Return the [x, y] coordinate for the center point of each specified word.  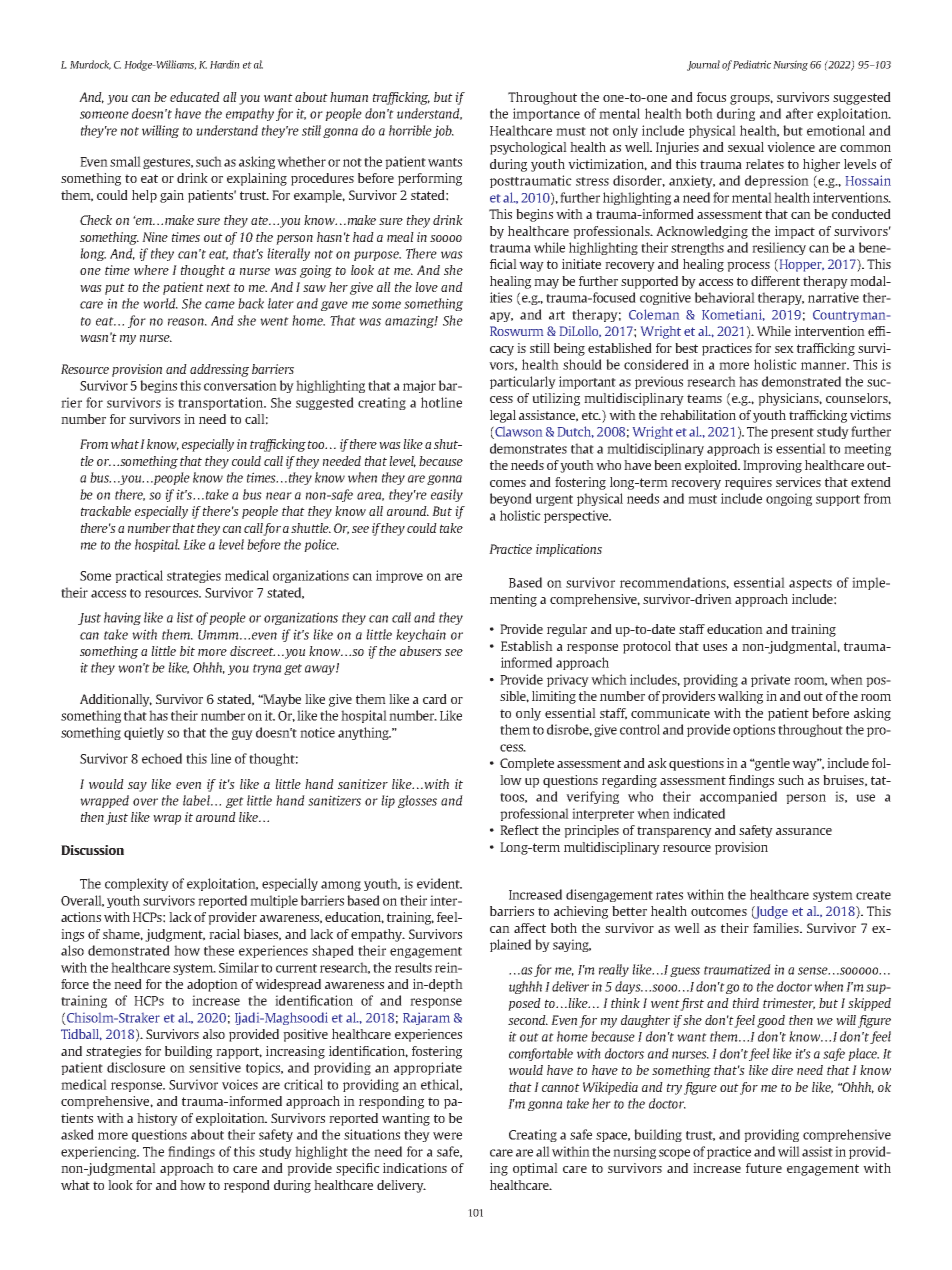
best [686, 348]
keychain [421, 635]
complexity [137, 884]
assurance [804, 831]
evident [439, 883]
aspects [810, 584]
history [157, 1119]
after [799, 113]
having [122, 618]
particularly [523, 382]
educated [195, 97]
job [443, 131]
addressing [219, 370]
